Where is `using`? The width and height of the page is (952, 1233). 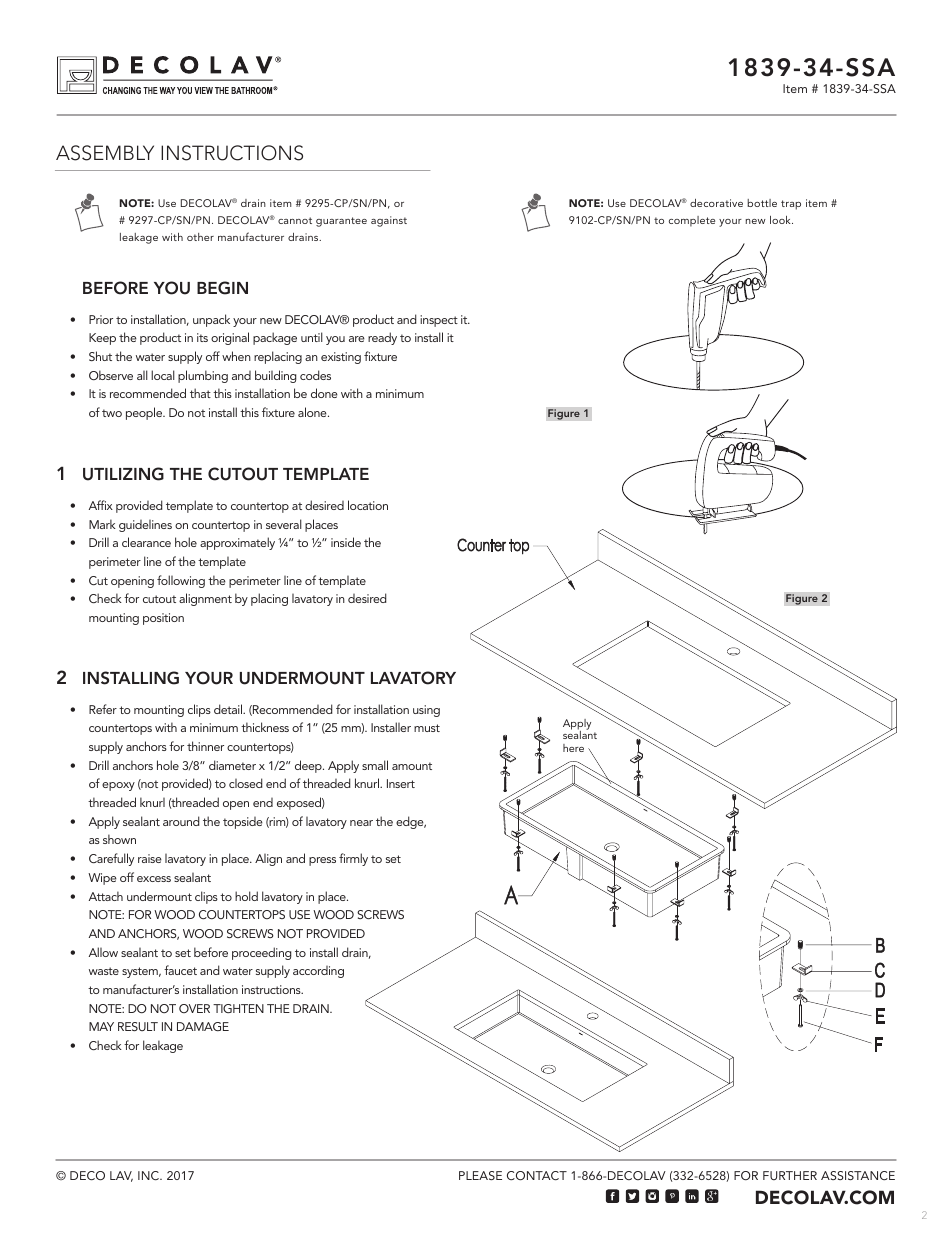 using is located at coordinates (426, 711).
